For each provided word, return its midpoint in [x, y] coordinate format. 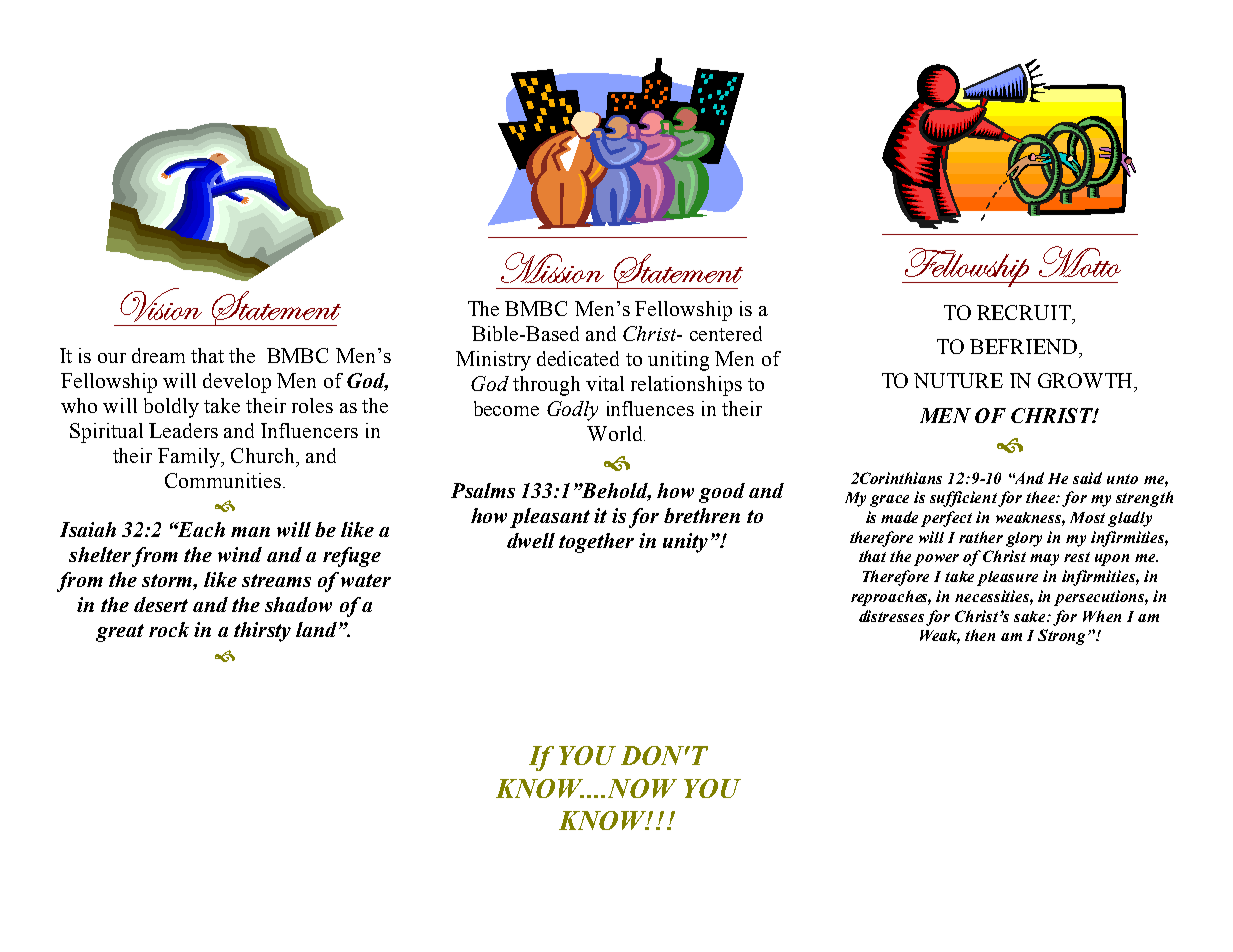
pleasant [550, 518]
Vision [161, 305]
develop [237, 383]
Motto [1080, 261]
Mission [552, 267]
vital [605, 383]
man [250, 532]
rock [169, 629]
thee [1042, 497]
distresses [891, 616]
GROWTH [1086, 380]
